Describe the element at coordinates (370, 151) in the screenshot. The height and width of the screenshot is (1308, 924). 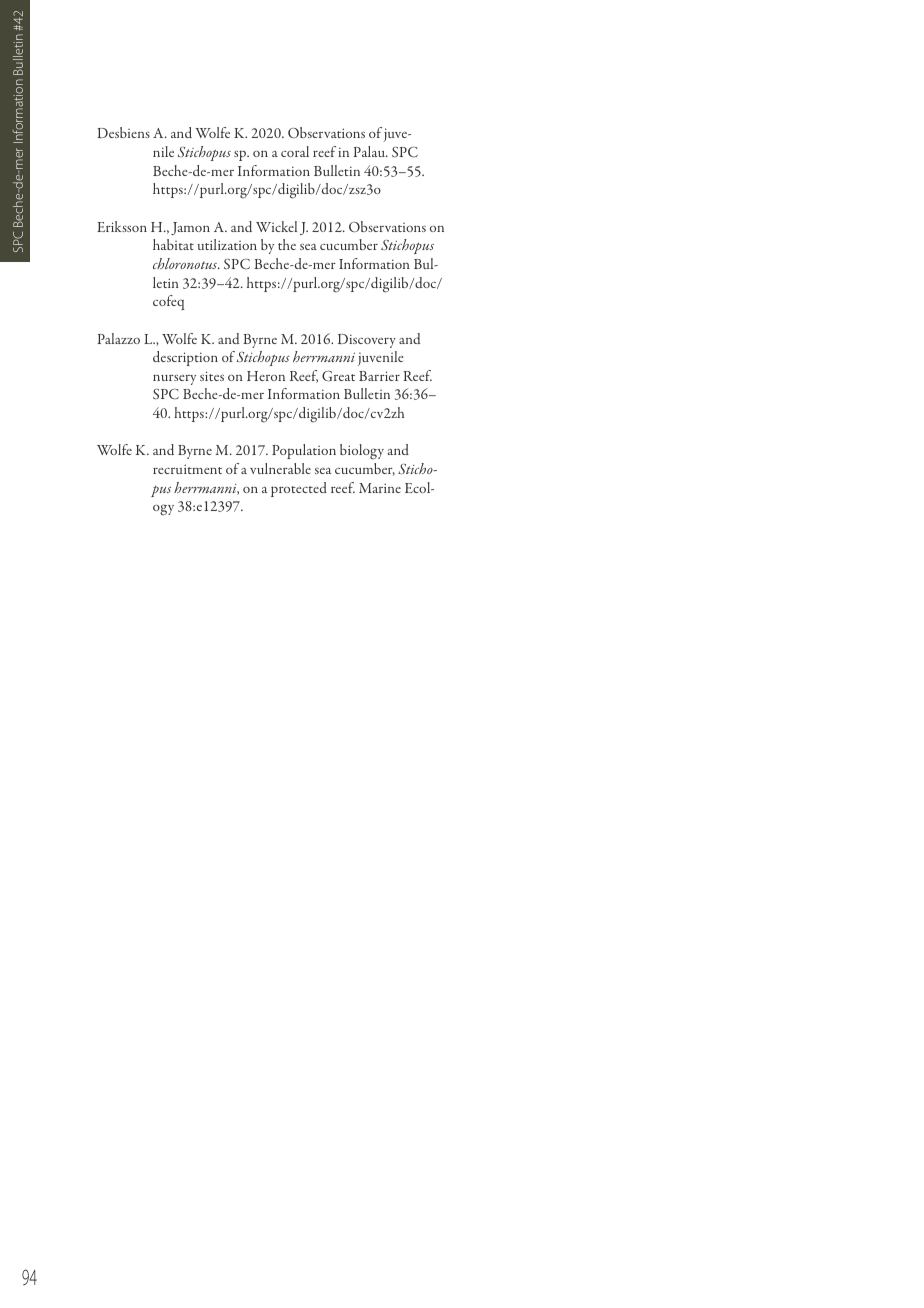
I see `Palau` at that location.
